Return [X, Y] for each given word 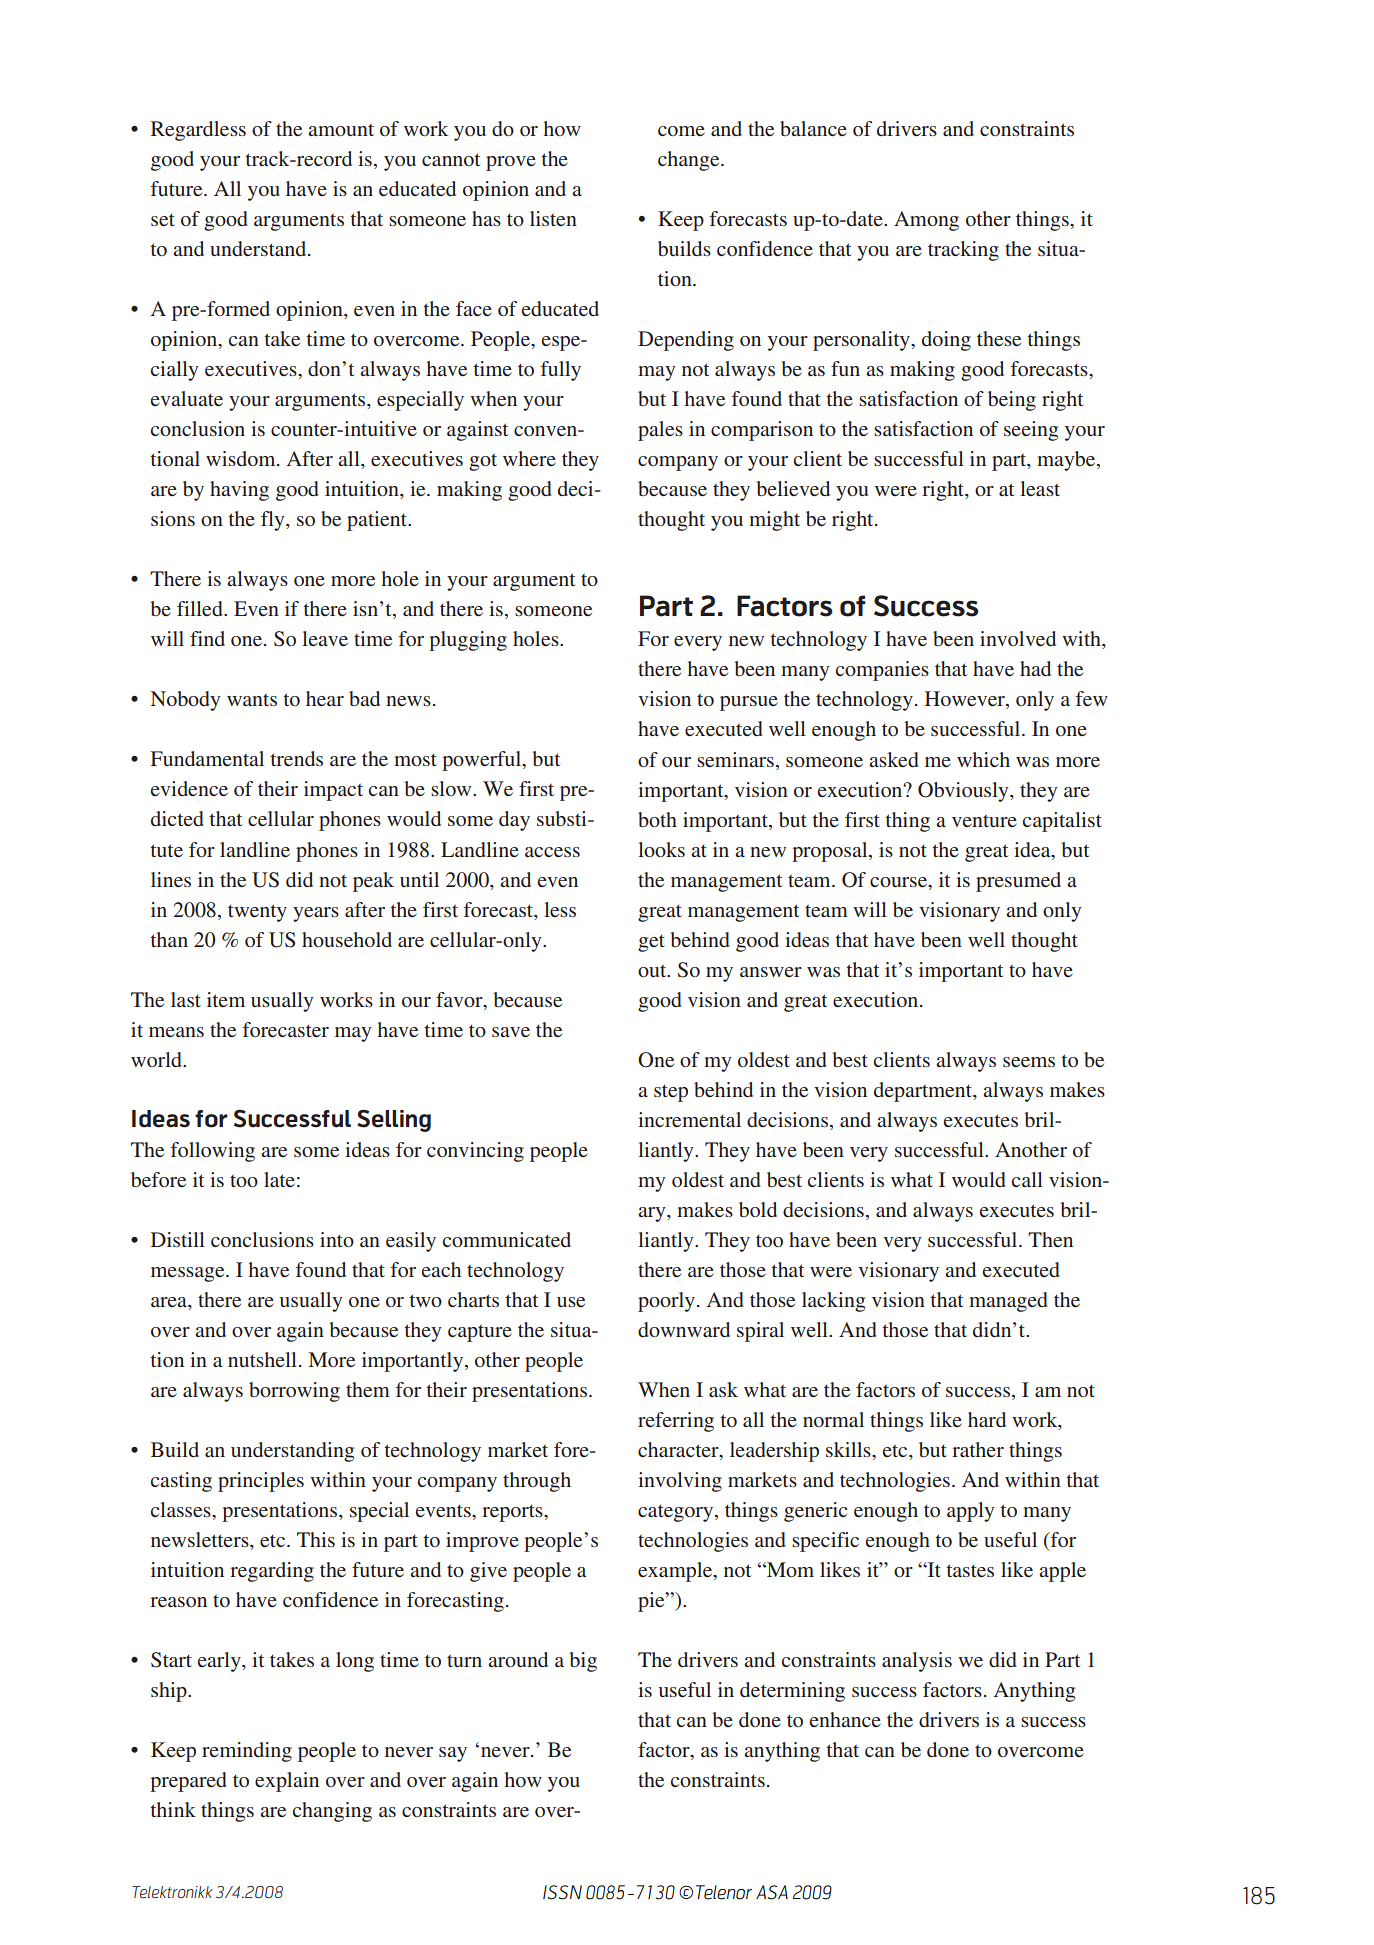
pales [660, 431]
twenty [257, 913]
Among [926, 221]
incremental [689, 1119]
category [677, 1513]
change [690, 161]
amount [341, 130]
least [1040, 488]
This [316, 1539]
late [279, 1179]
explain [287, 1782]
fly [274, 521]
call [1027, 1179]
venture [984, 821]
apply [971, 1512]
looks [661, 849]
